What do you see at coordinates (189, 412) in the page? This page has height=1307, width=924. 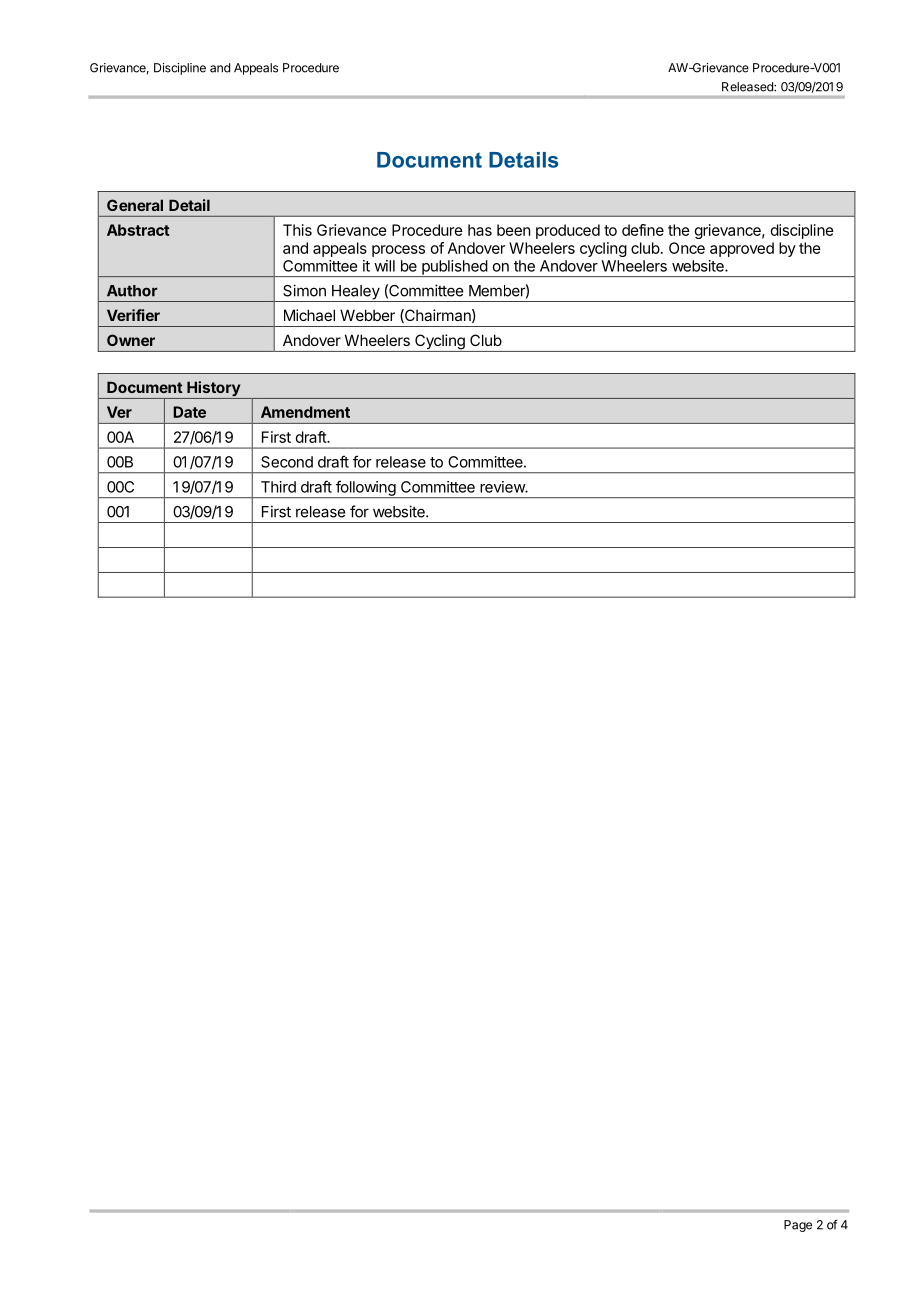 I see `Date` at bounding box center [189, 412].
